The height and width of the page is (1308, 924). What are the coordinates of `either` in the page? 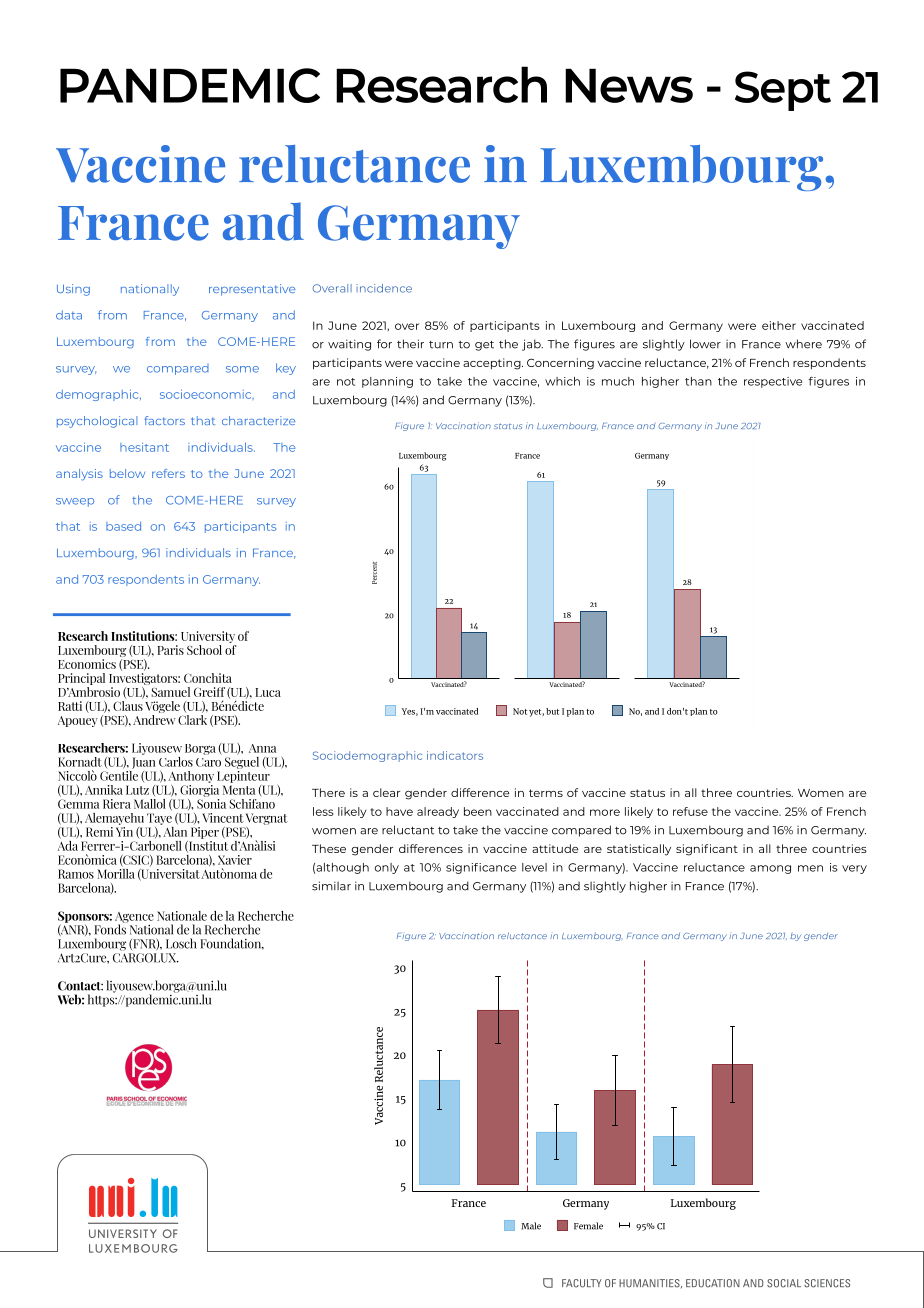 It's located at (779, 325).
